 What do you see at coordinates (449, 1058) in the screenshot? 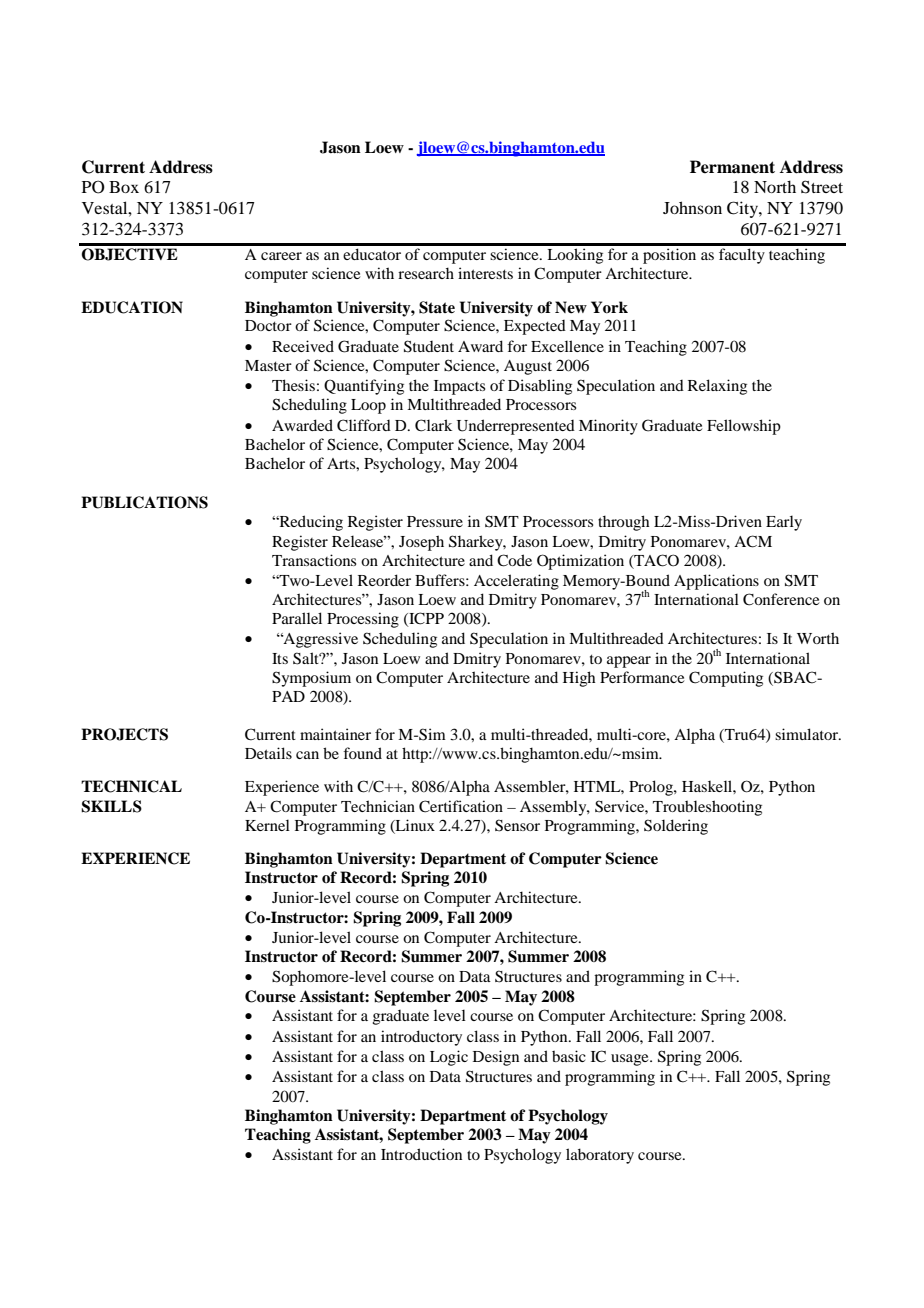
I see `Logic` at bounding box center [449, 1058].
